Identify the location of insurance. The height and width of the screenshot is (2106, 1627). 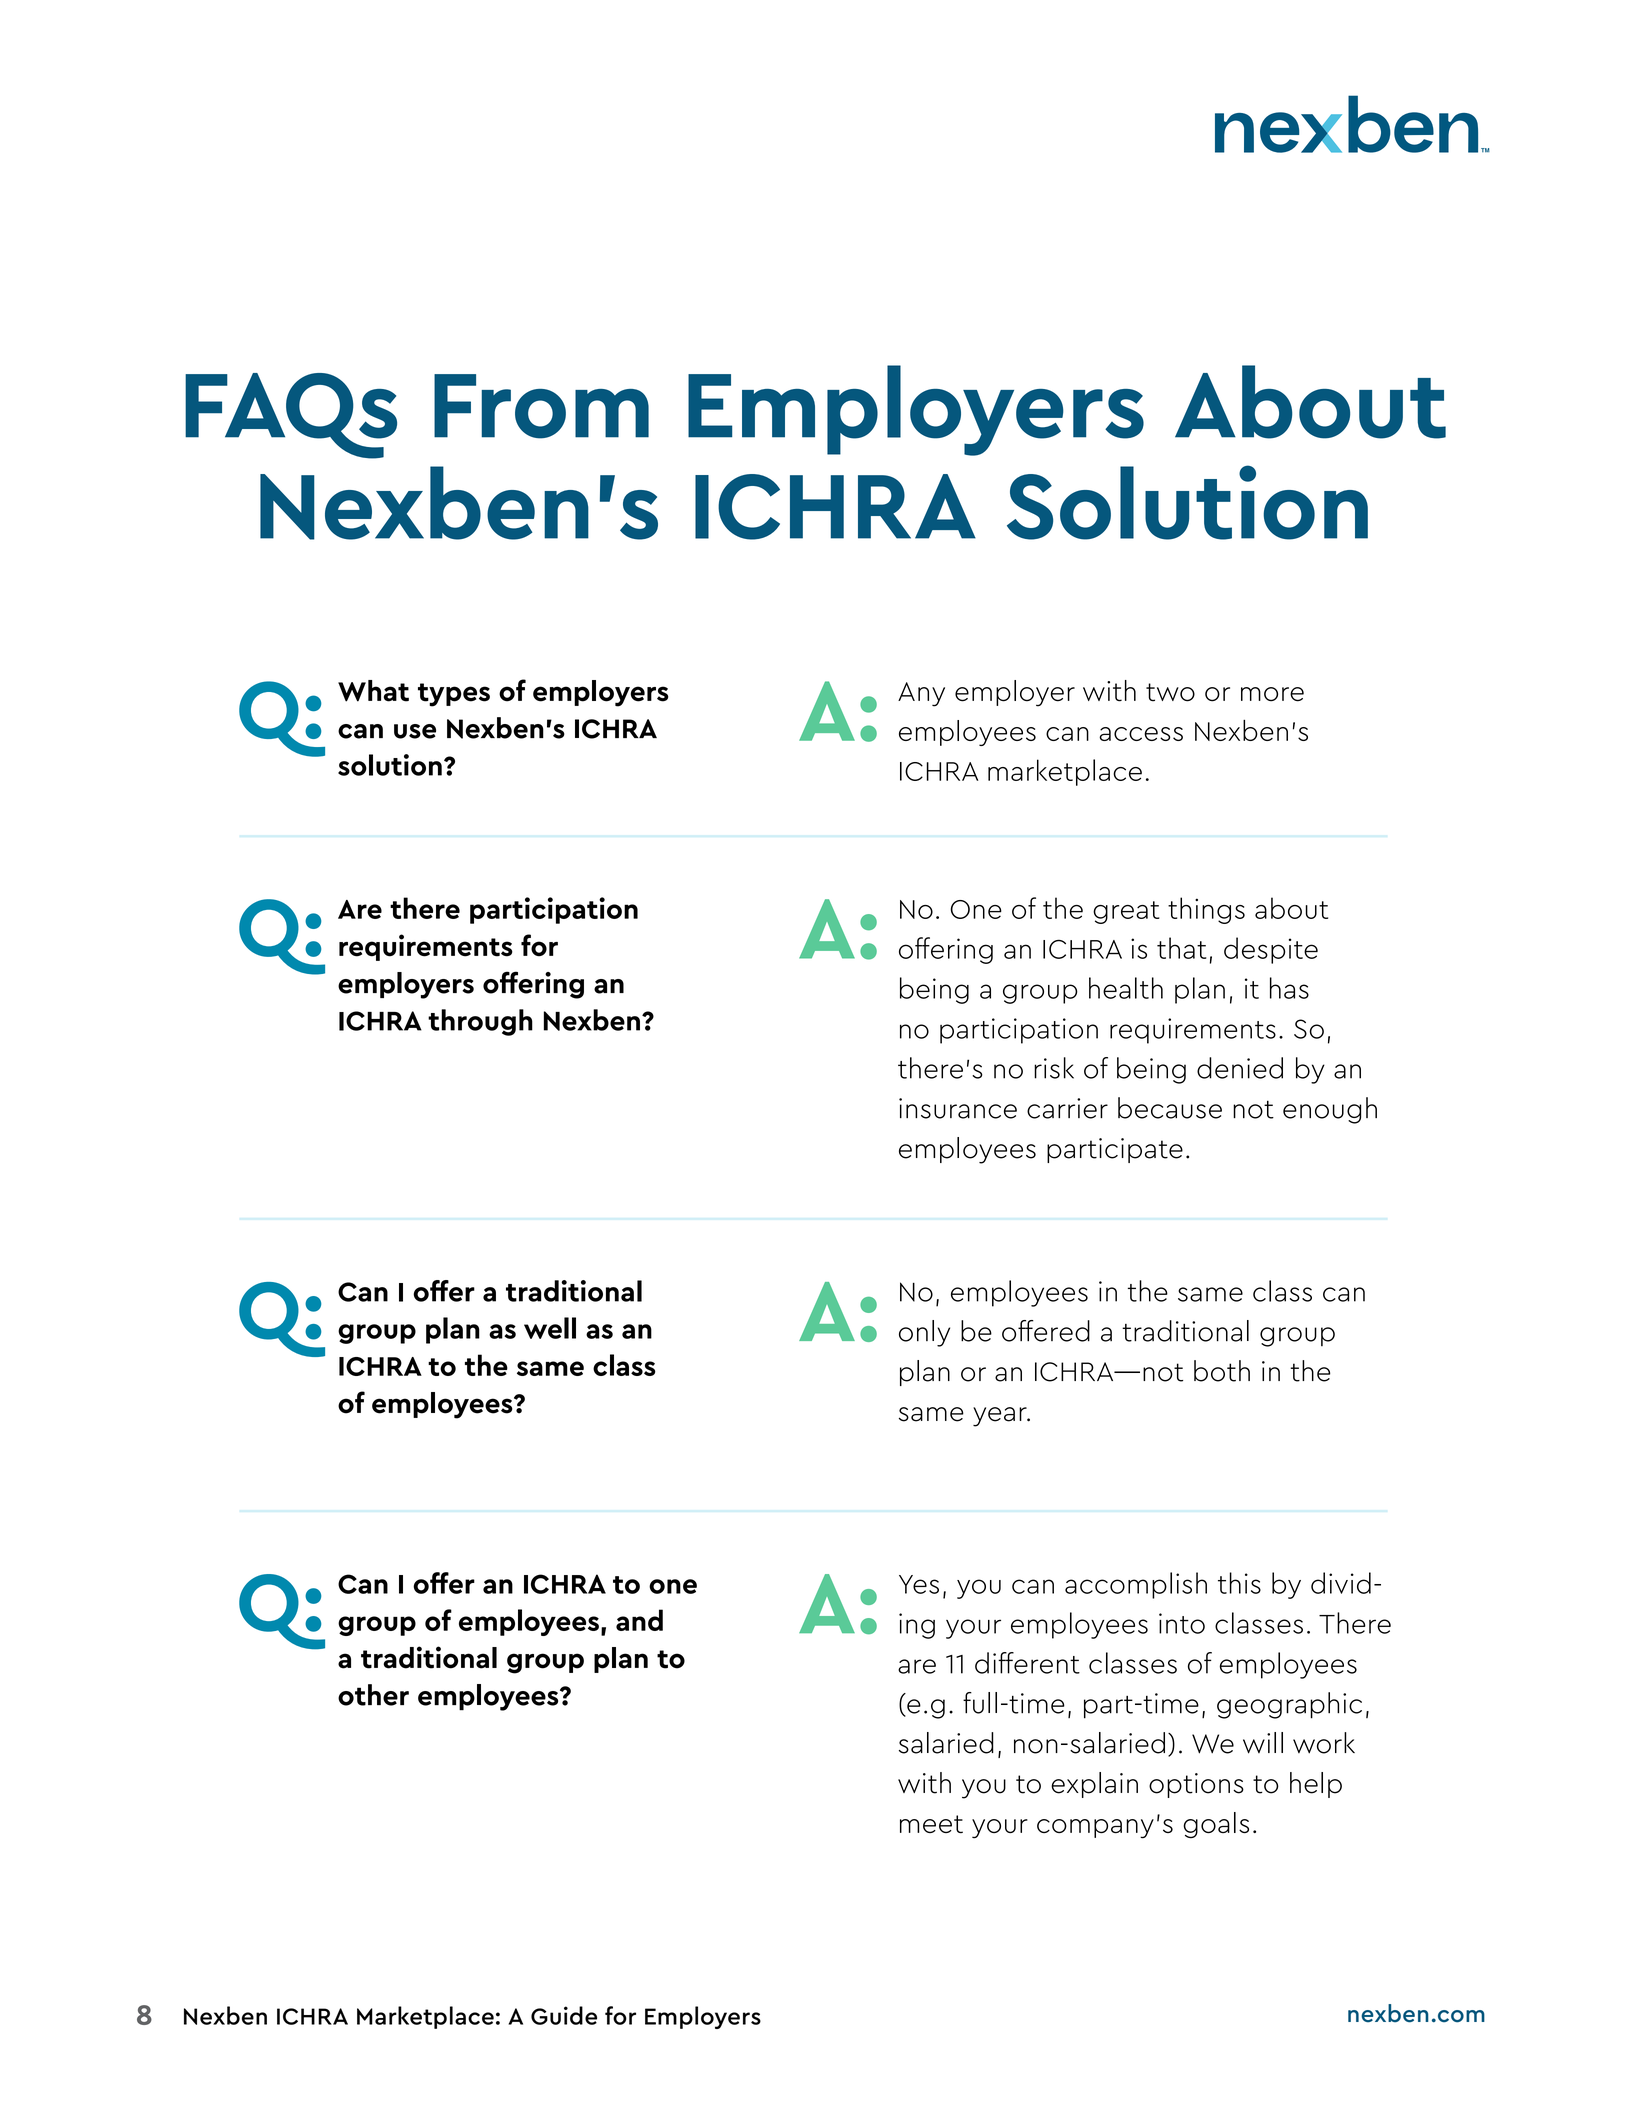
(958, 1108).
